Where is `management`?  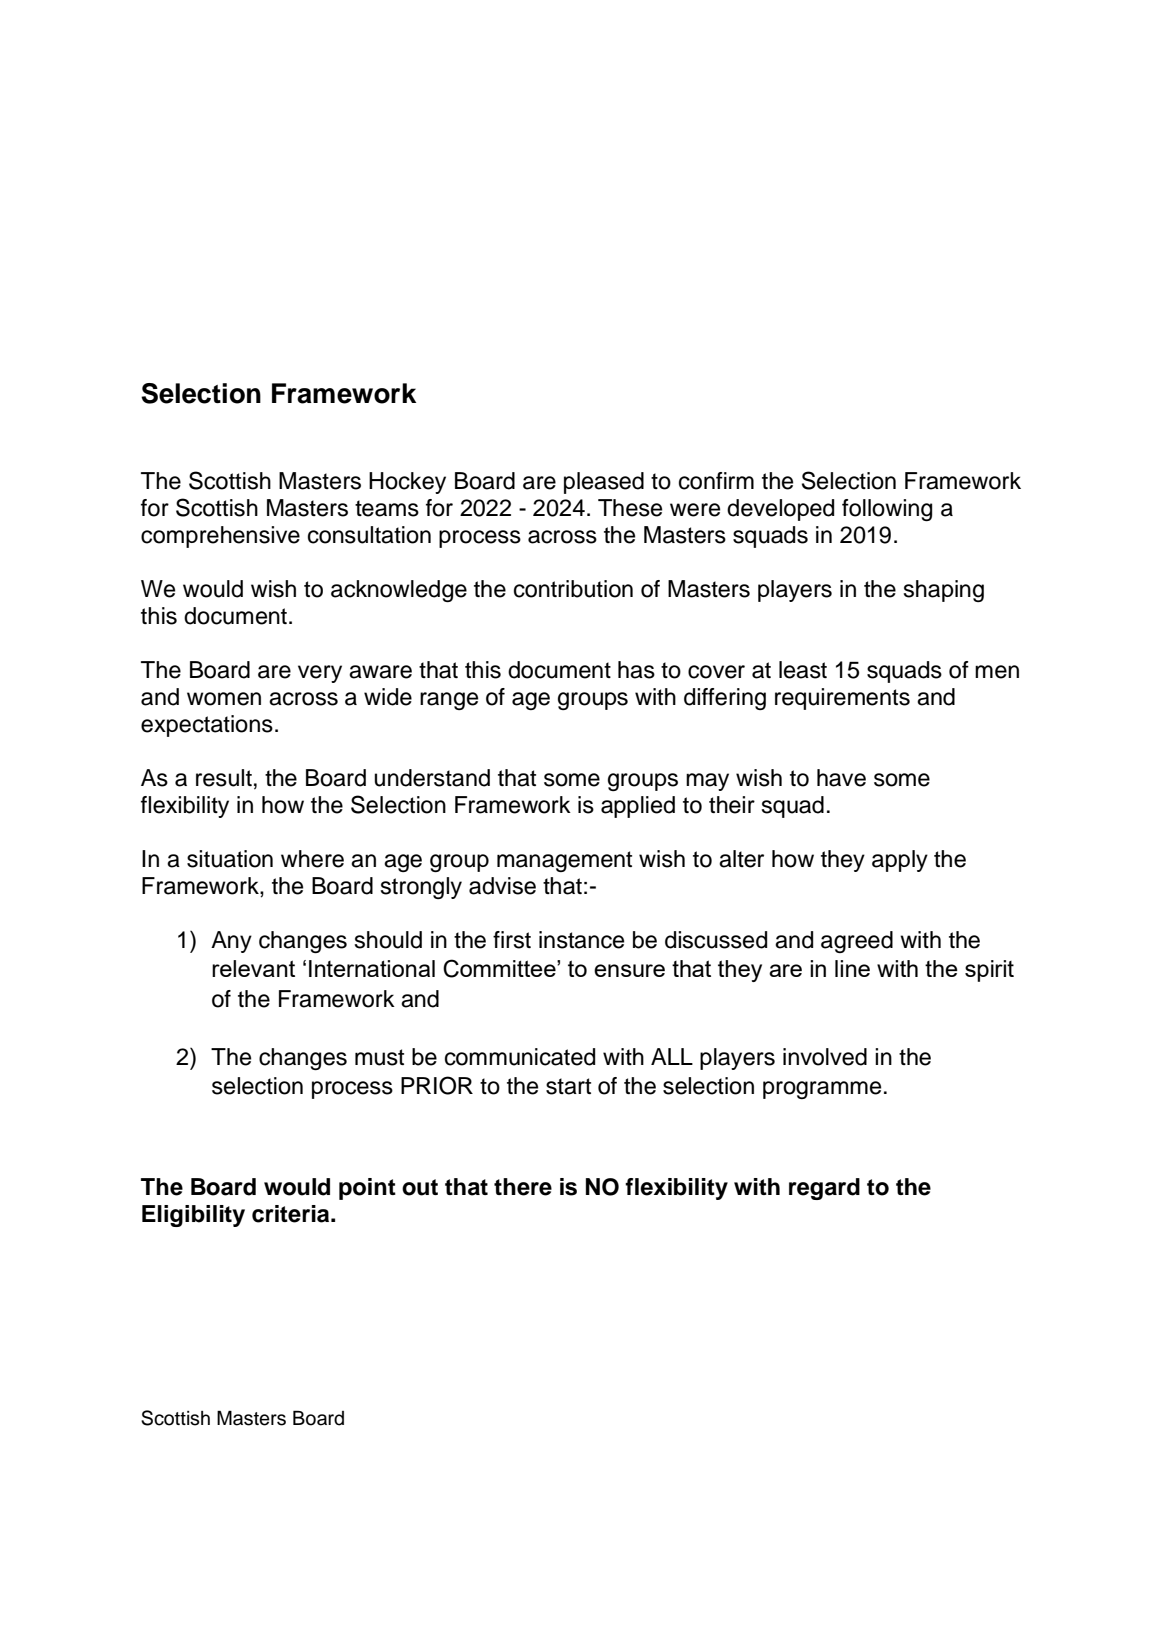
management is located at coordinates (564, 861).
